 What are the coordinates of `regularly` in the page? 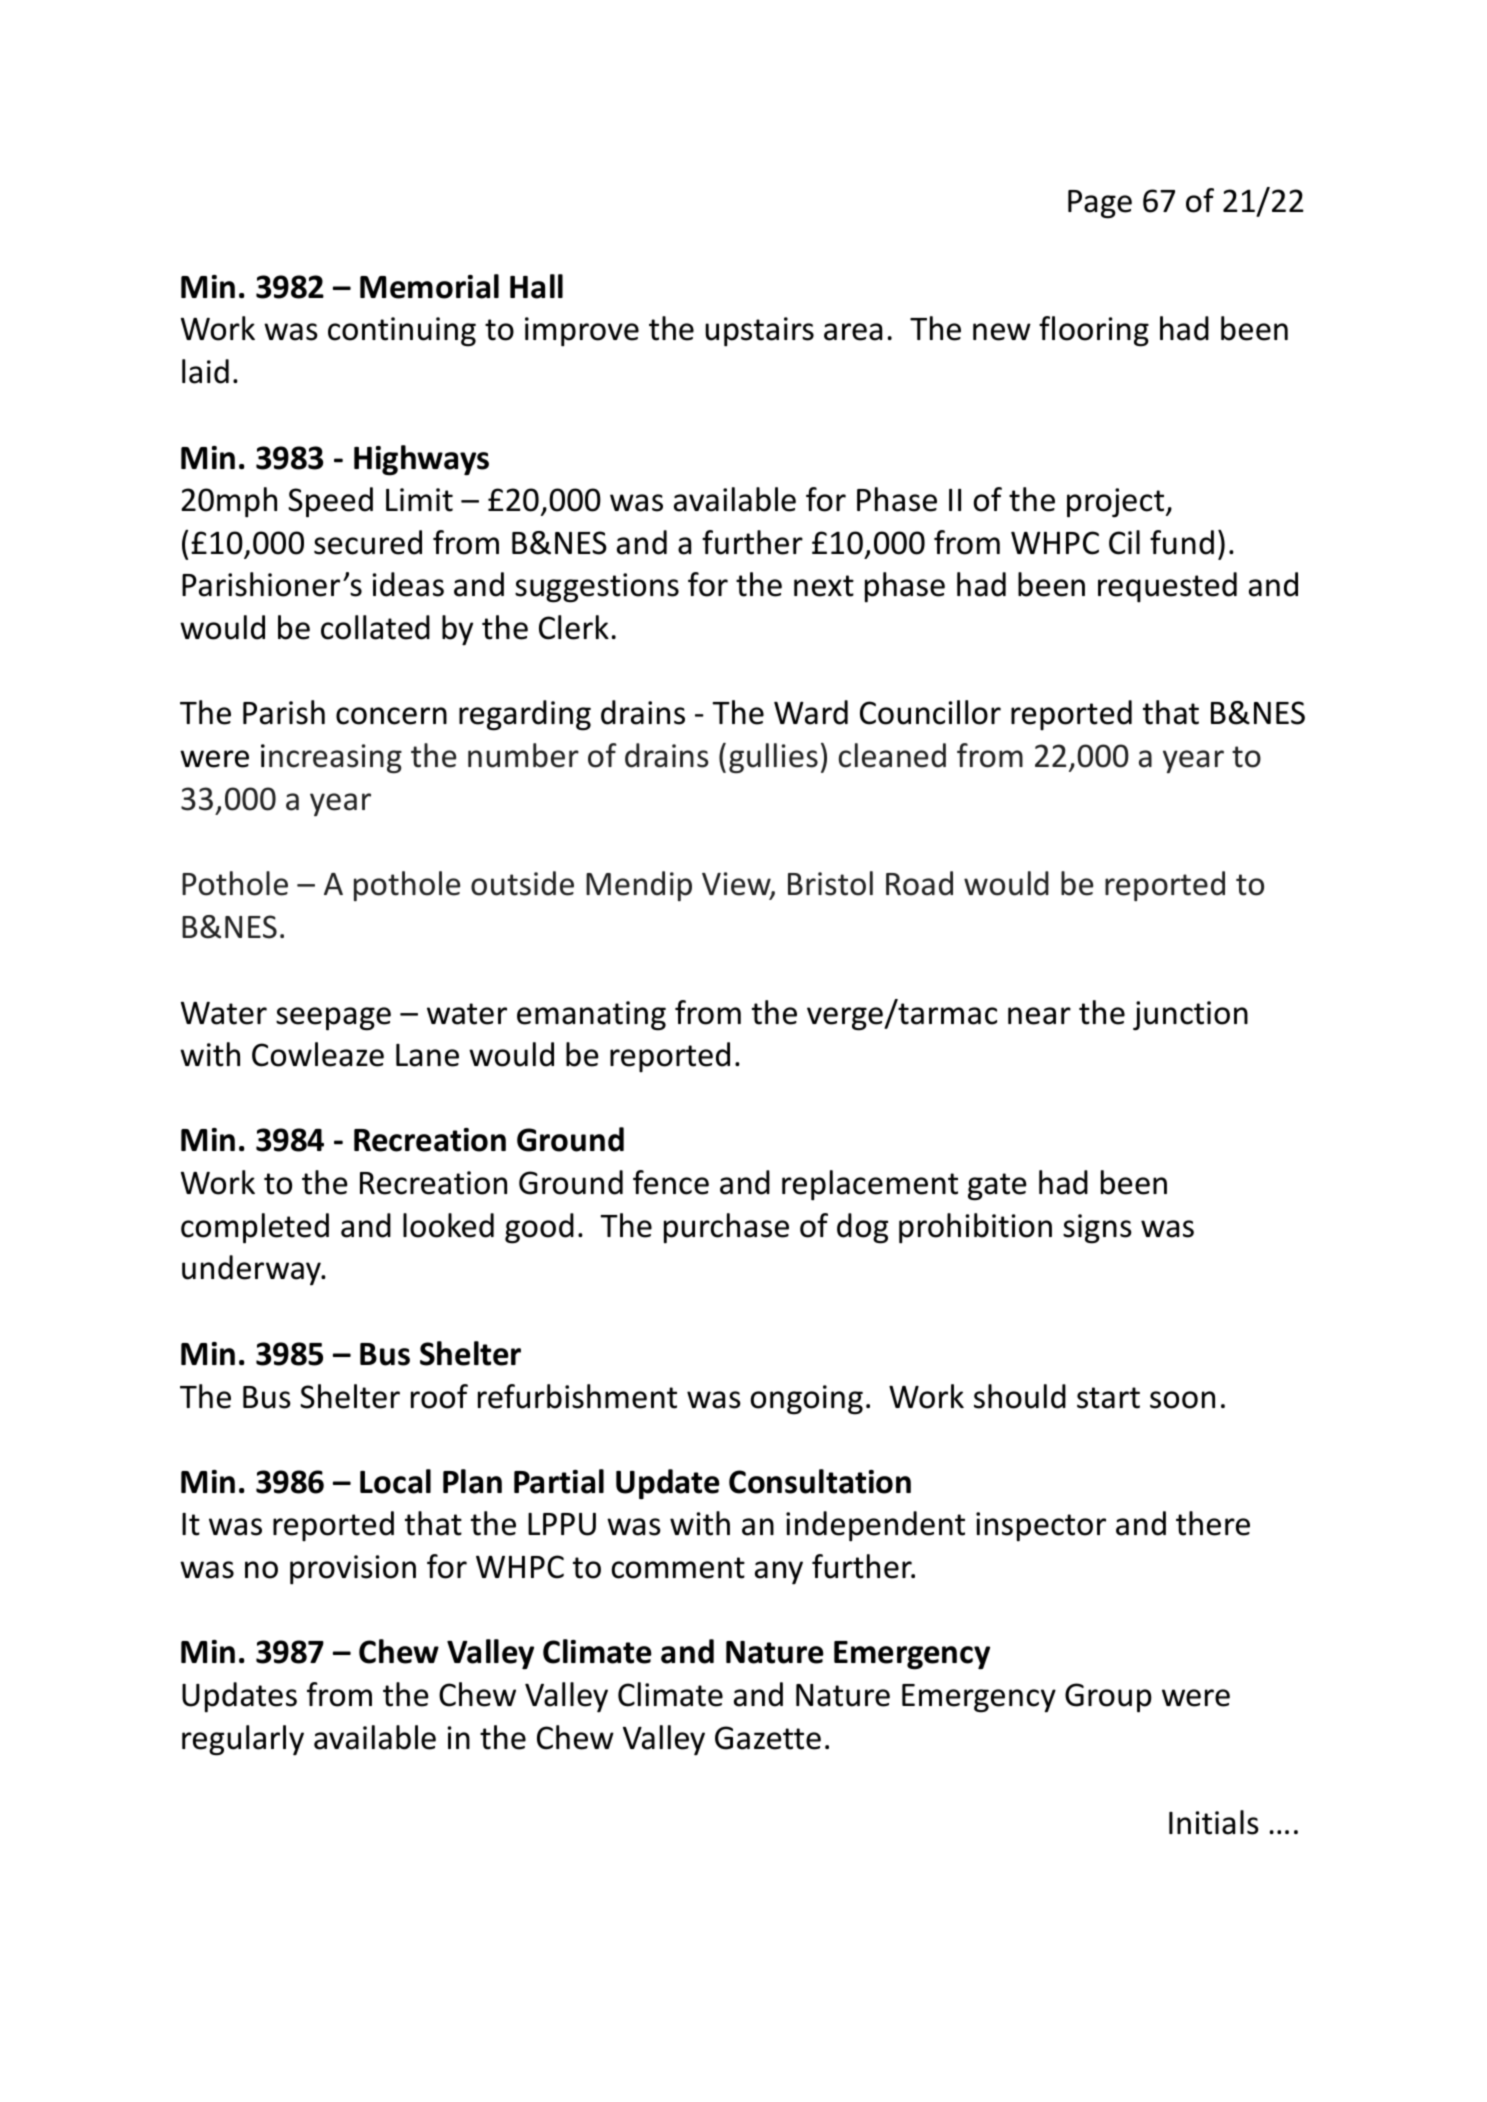 It's located at (243, 1740).
